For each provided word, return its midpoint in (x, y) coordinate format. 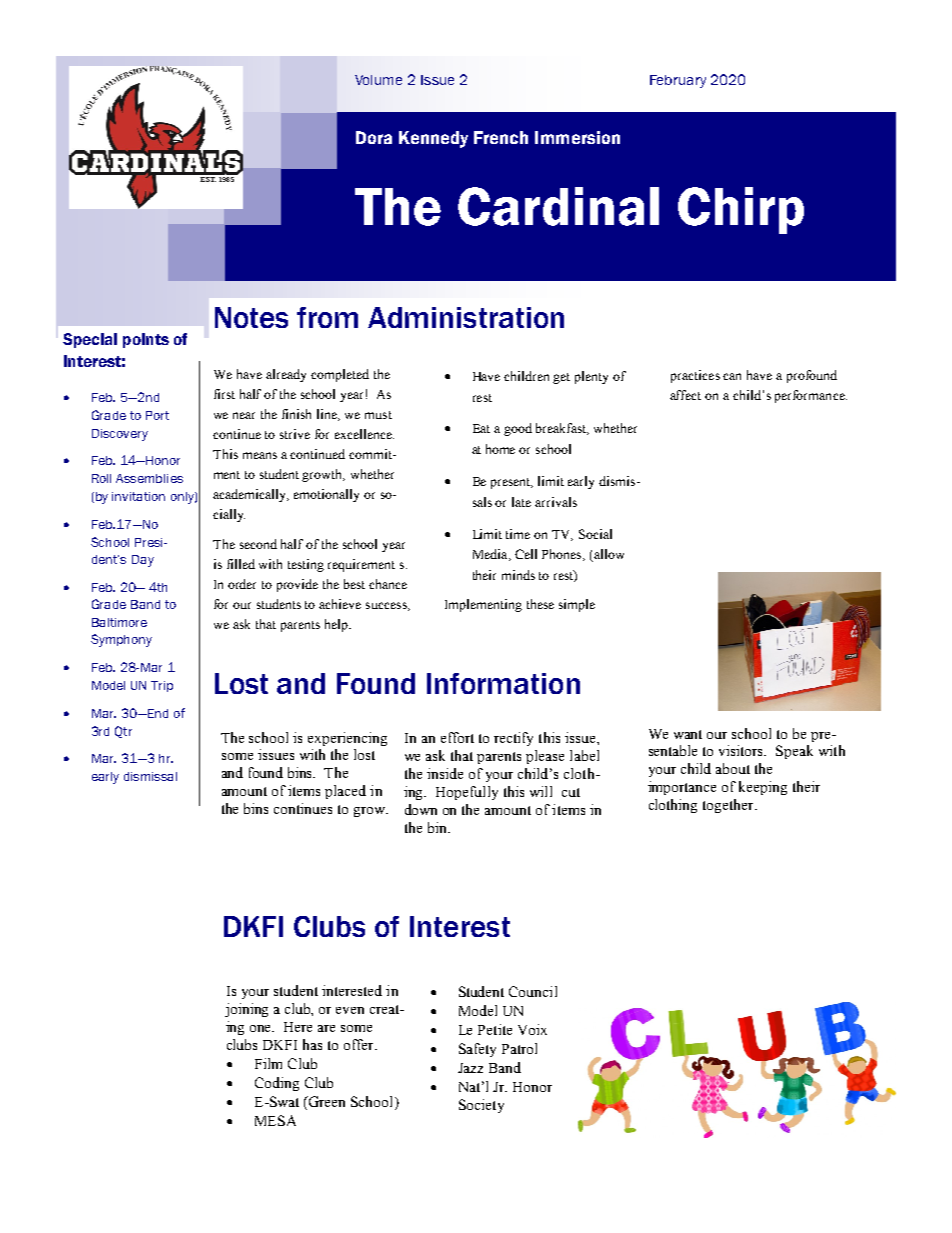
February (678, 81)
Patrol (519, 1048)
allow (608, 555)
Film (268, 1063)
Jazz (470, 1068)
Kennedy (433, 139)
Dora (374, 137)
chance (388, 584)
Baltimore (119, 622)
